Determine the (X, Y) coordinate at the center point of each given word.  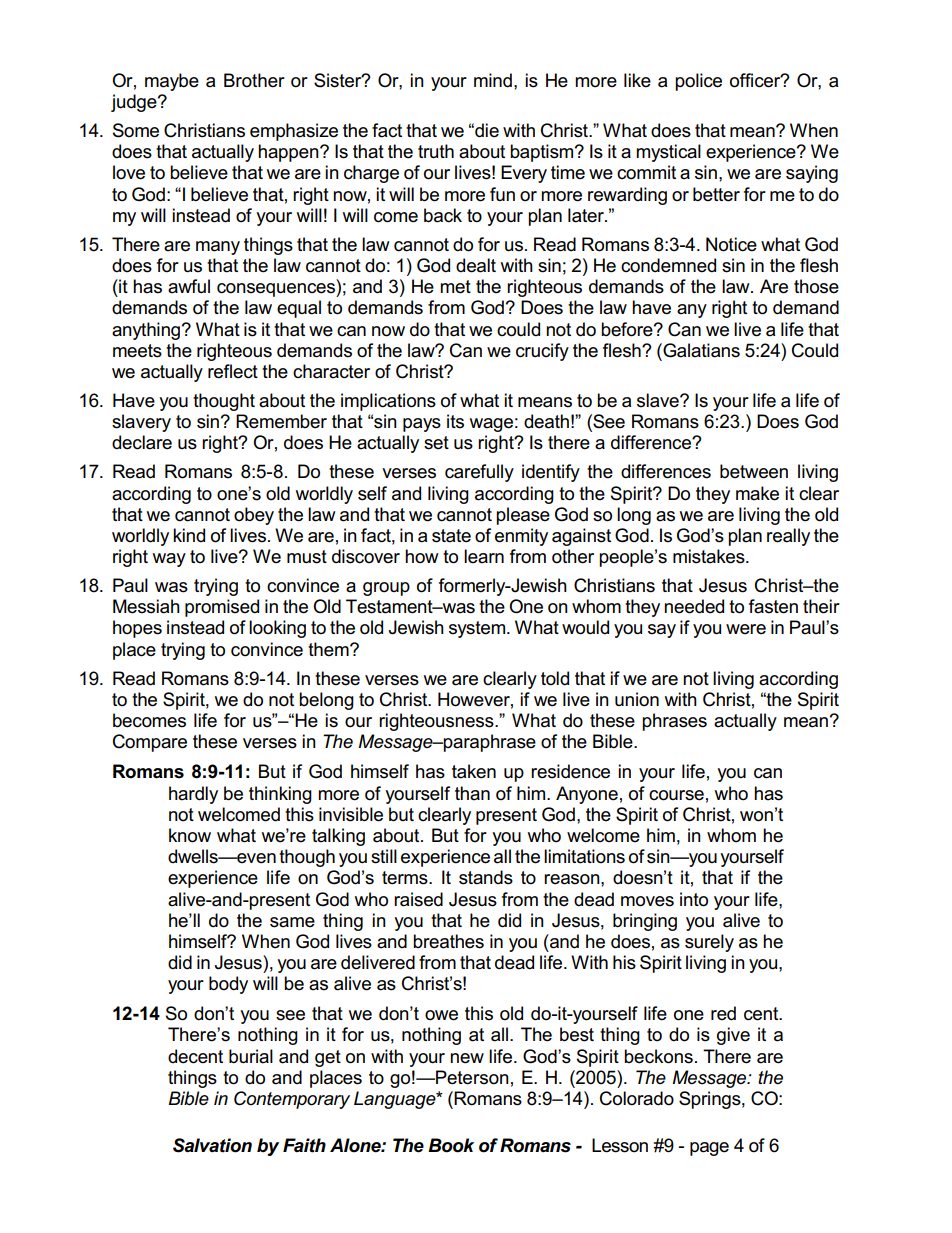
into (694, 899)
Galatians (700, 350)
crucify (542, 352)
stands (486, 877)
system (478, 629)
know (190, 835)
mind (493, 80)
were (746, 629)
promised (222, 608)
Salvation (212, 1145)
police (698, 82)
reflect (233, 371)
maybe (172, 82)
